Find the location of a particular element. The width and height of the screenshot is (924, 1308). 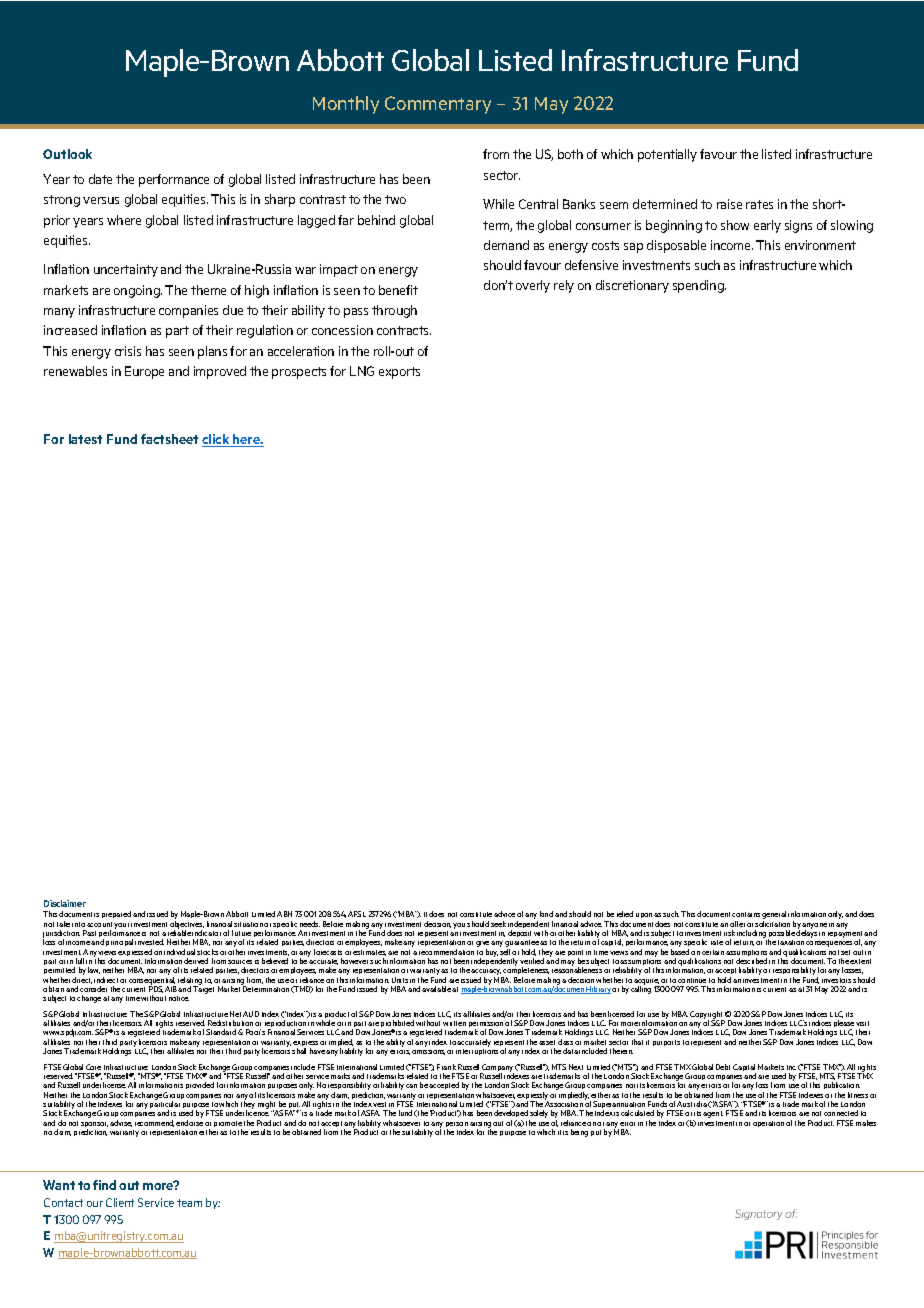

find is located at coordinates (104, 1185).
